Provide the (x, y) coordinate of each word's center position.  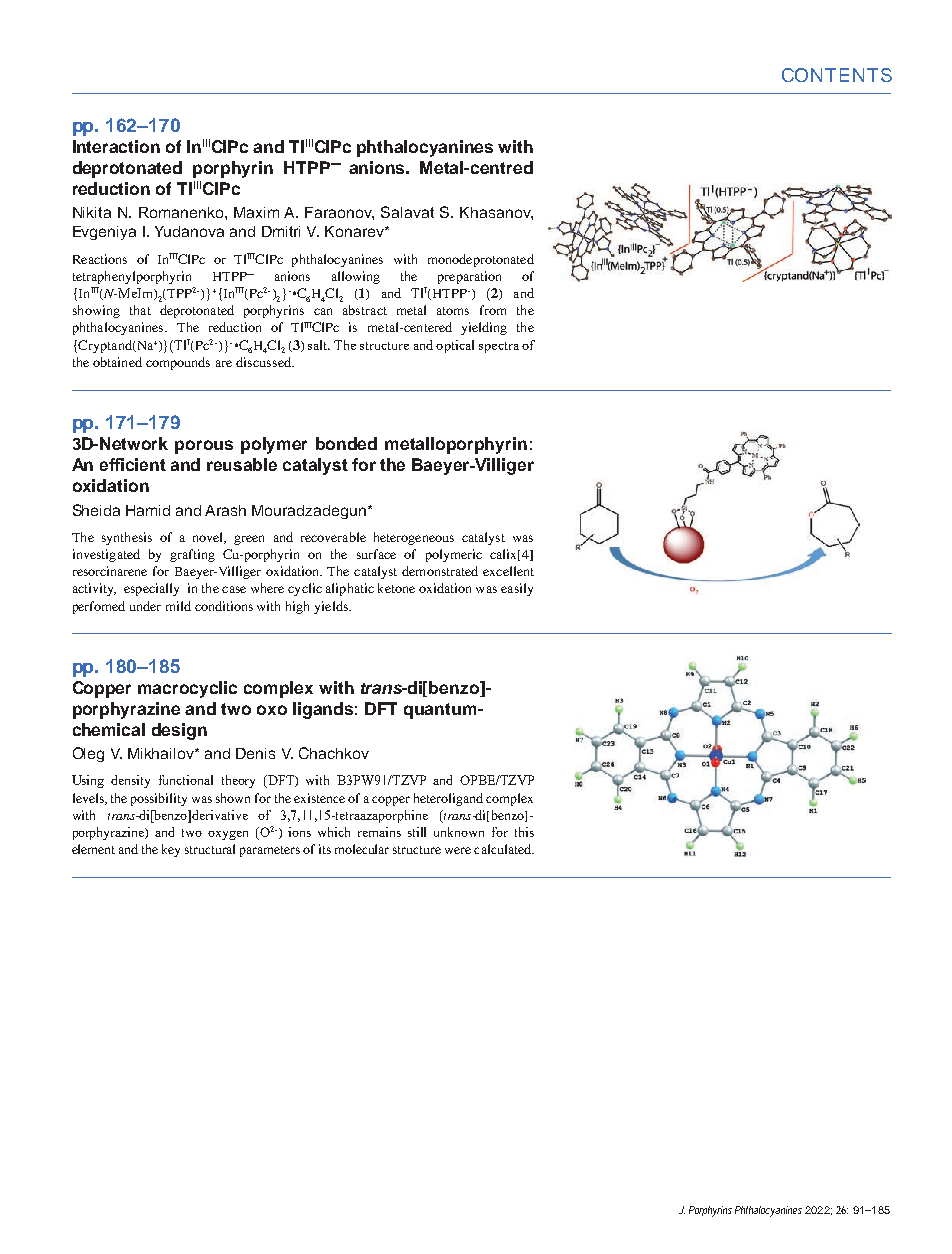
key (171, 850)
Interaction (116, 146)
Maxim (256, 212)
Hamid (148, 510)
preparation (469, 277)
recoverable (333, 537)
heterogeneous (414, 538)
